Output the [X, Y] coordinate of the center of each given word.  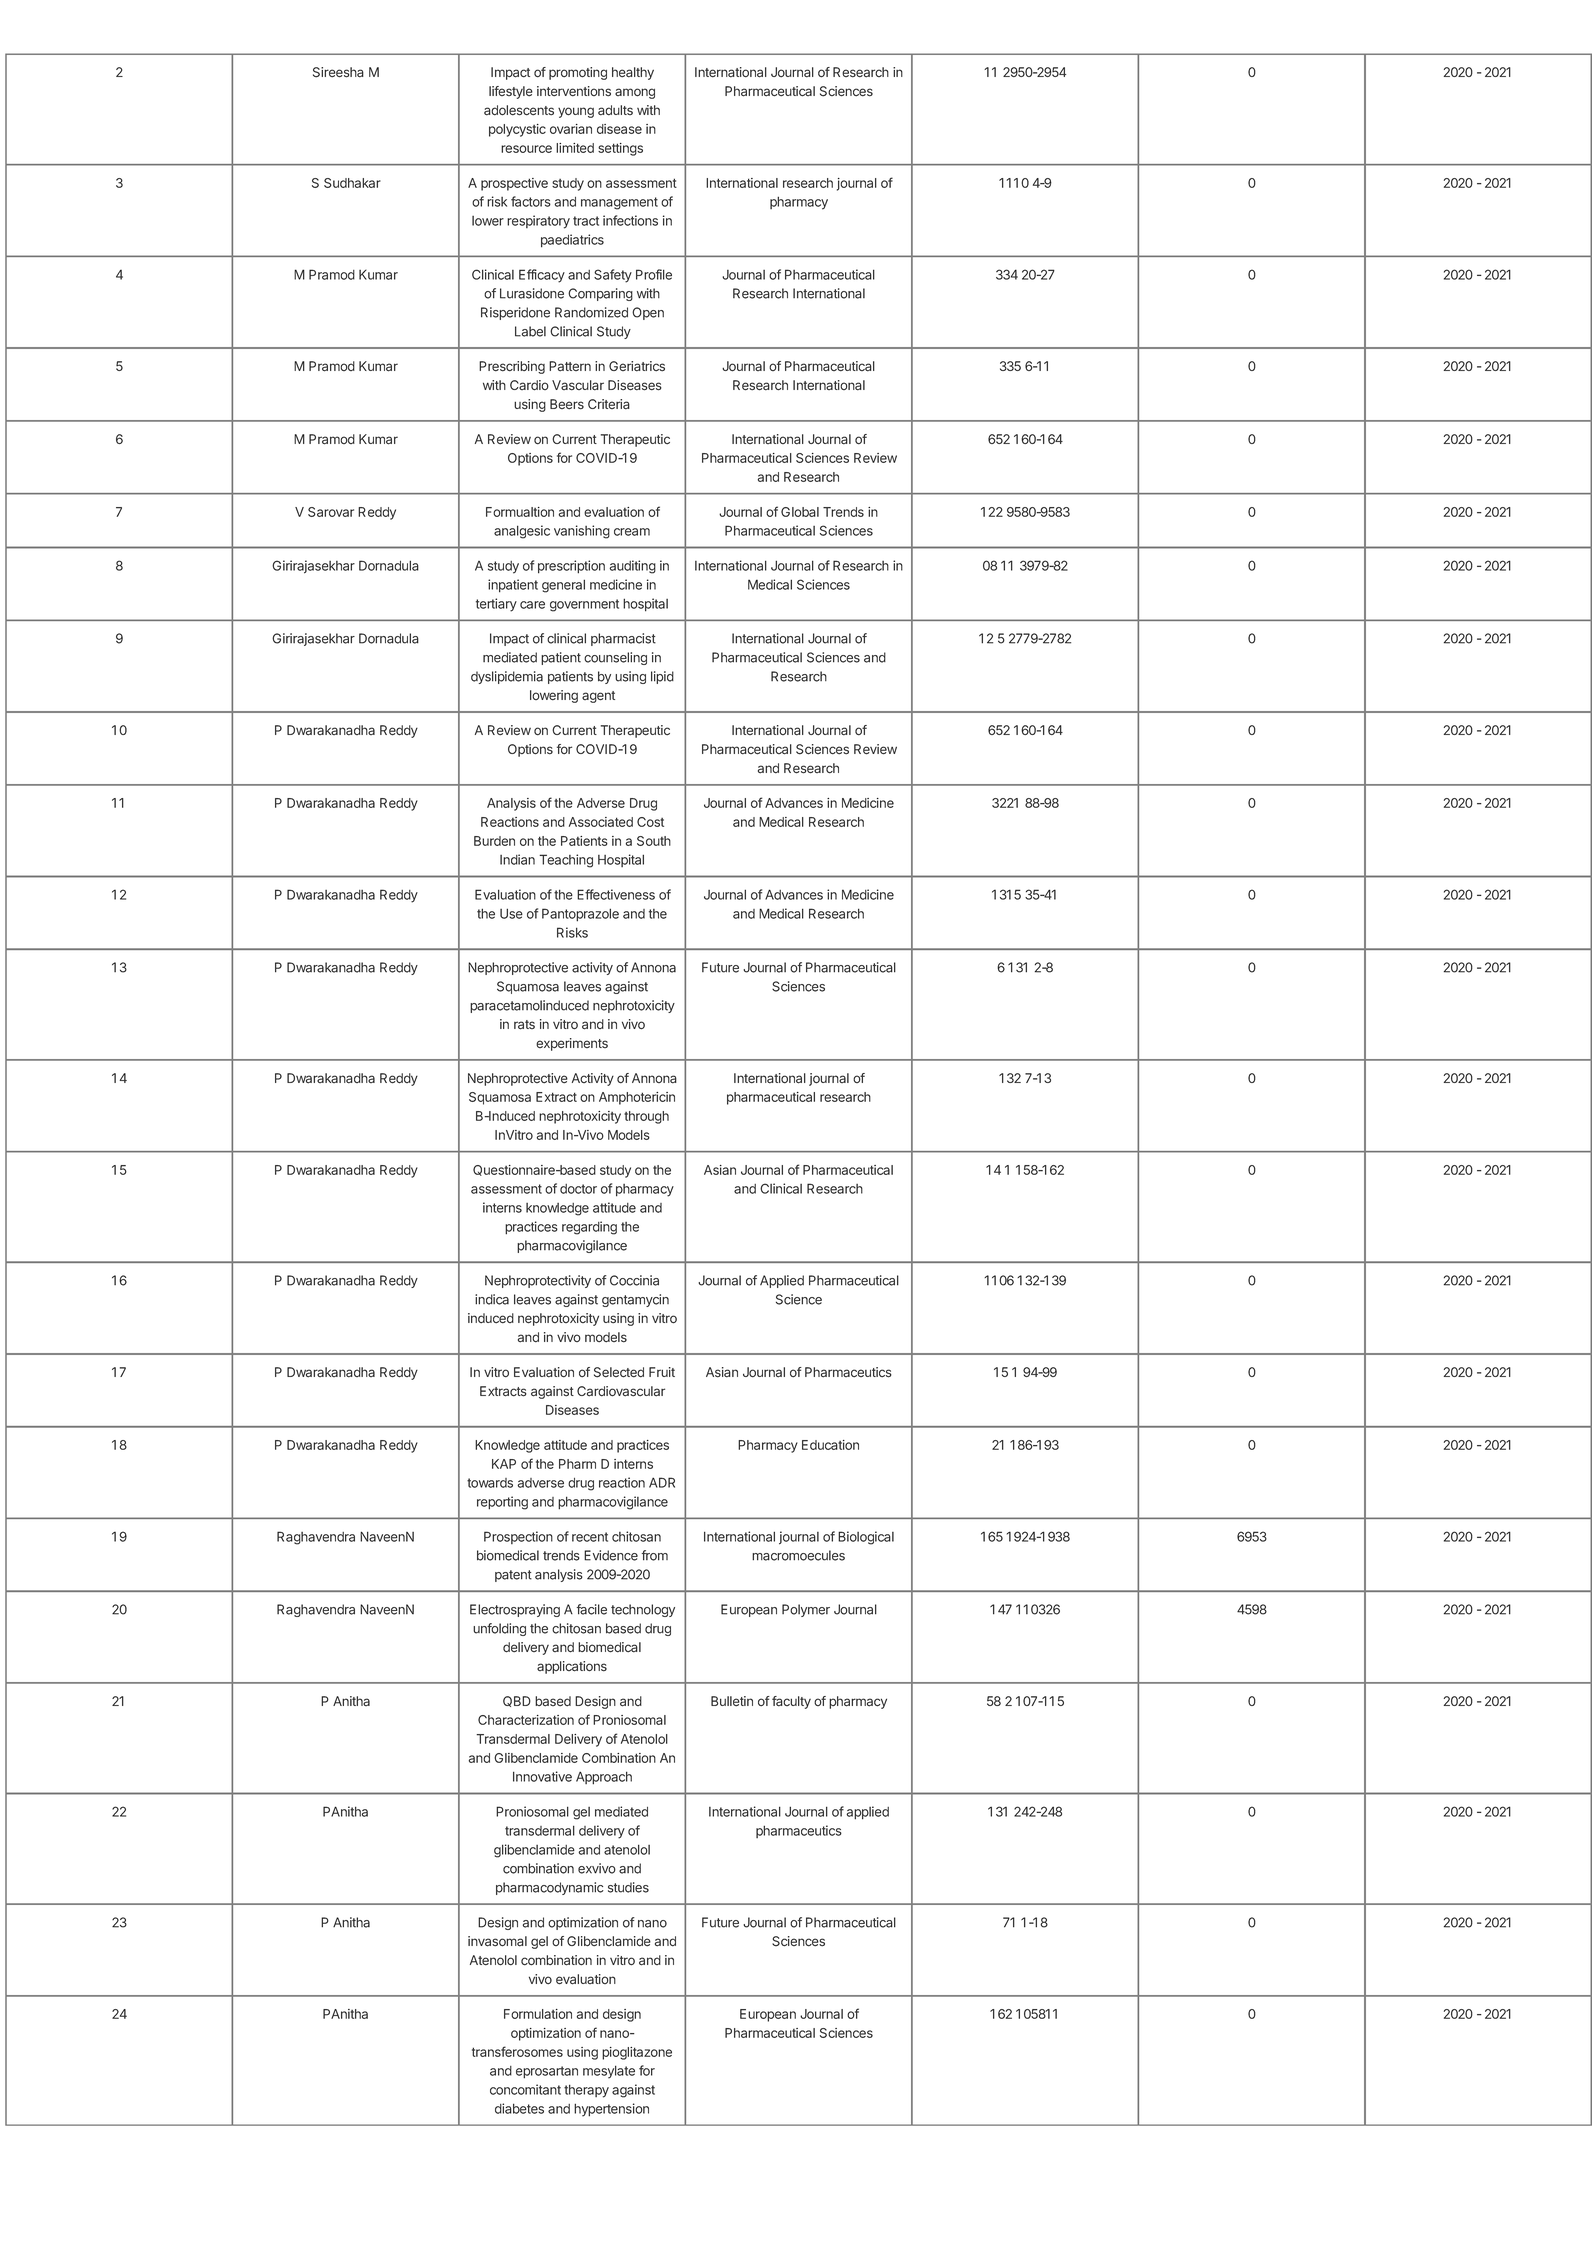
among [635, 93]
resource [526, 149]
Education [830, 1445]
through [646, 1117]
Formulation [538, 2014]
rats [524, 1025]
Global [800, 512]
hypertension [611, 2110]
